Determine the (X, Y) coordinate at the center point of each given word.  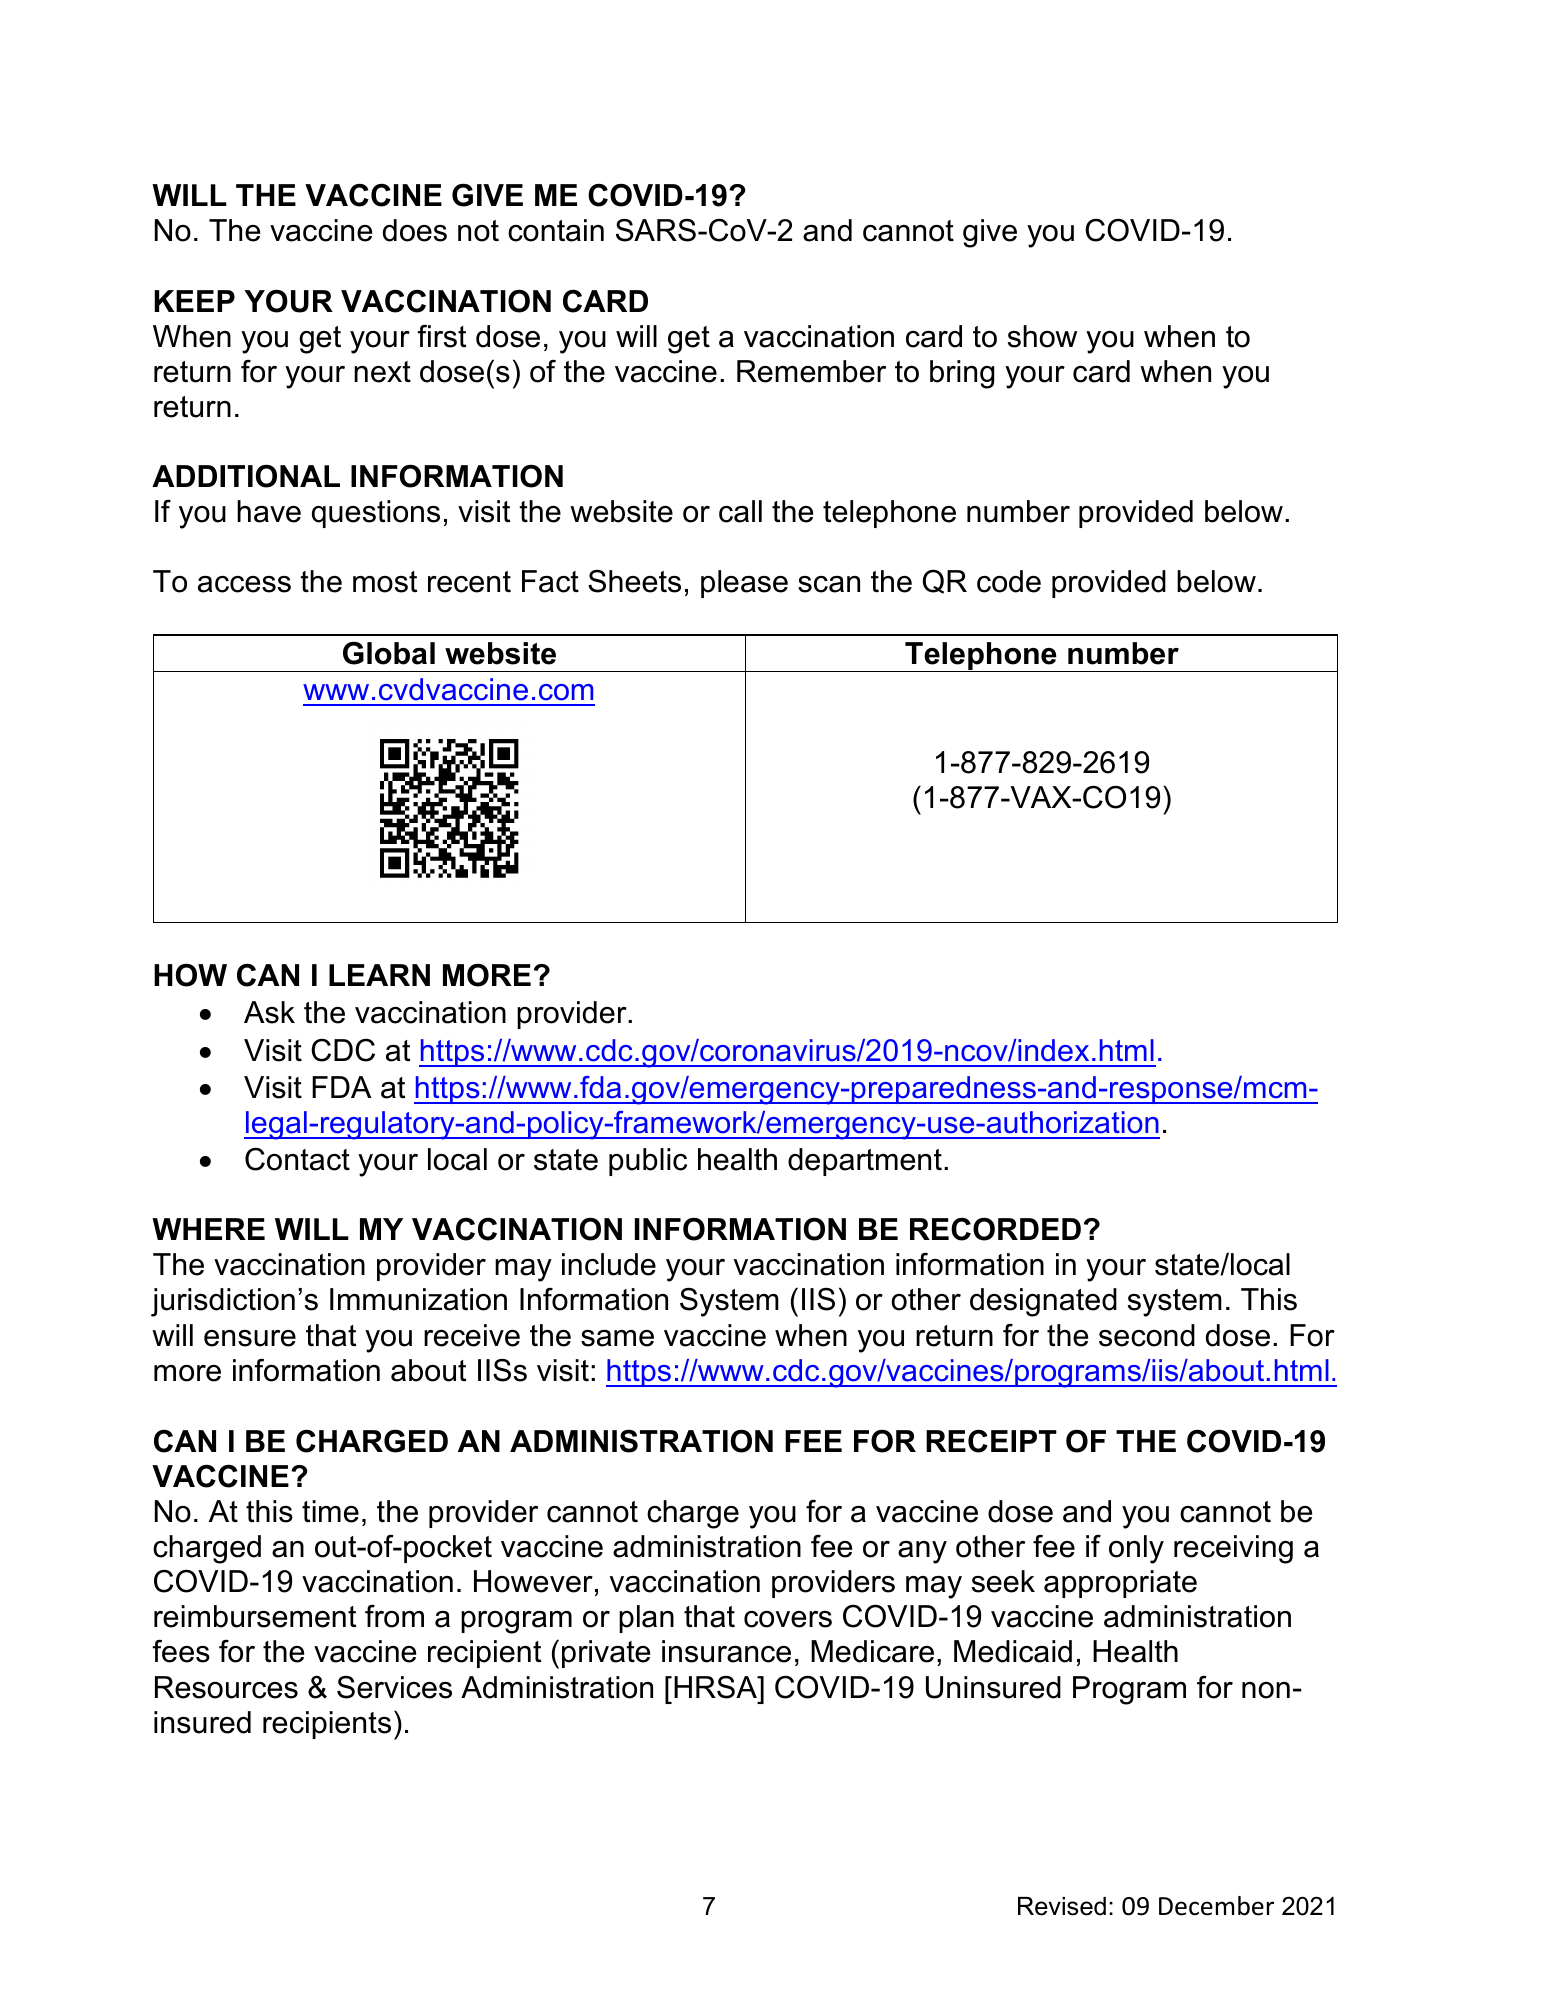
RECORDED (995, 1229)
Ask (269, 1012)
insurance (726, 1651)
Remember (811, 371)
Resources (226, 1687)
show (1042, 336)
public (648, 1162)
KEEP (194, 301)
